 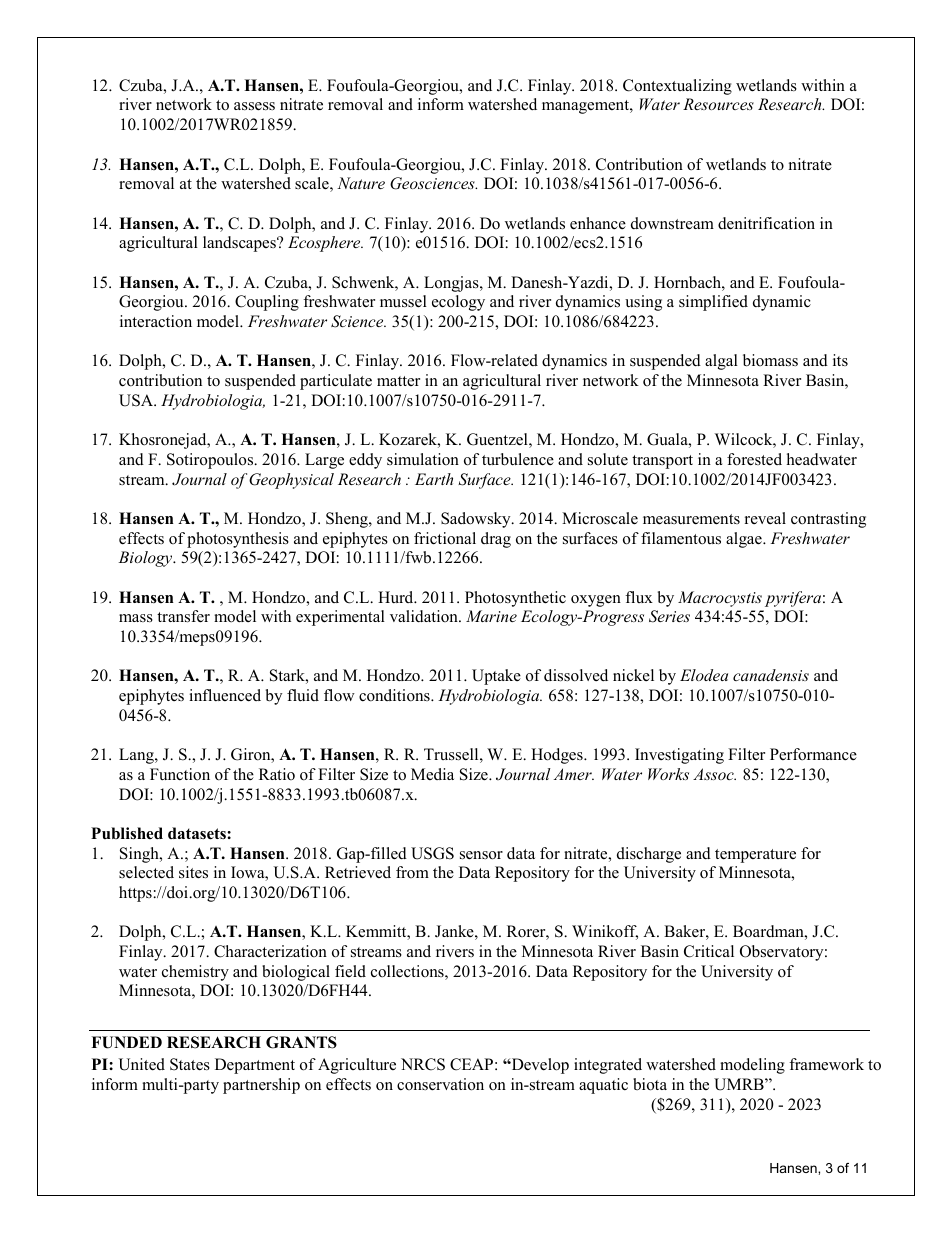 I want to click on Resources, so click(x=718, y=104).
